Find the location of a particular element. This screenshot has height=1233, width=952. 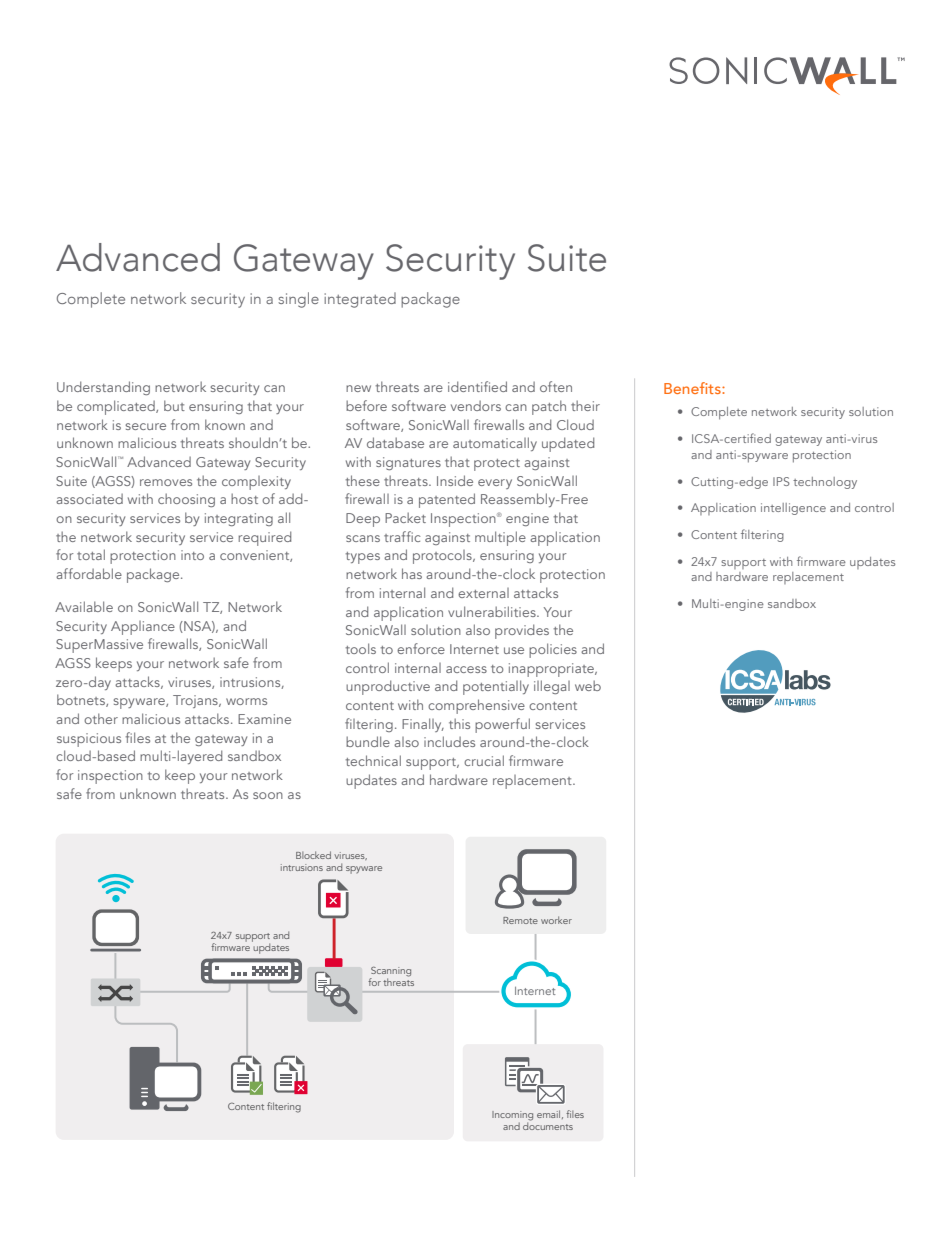

web is located at coordinates (588, 685).
